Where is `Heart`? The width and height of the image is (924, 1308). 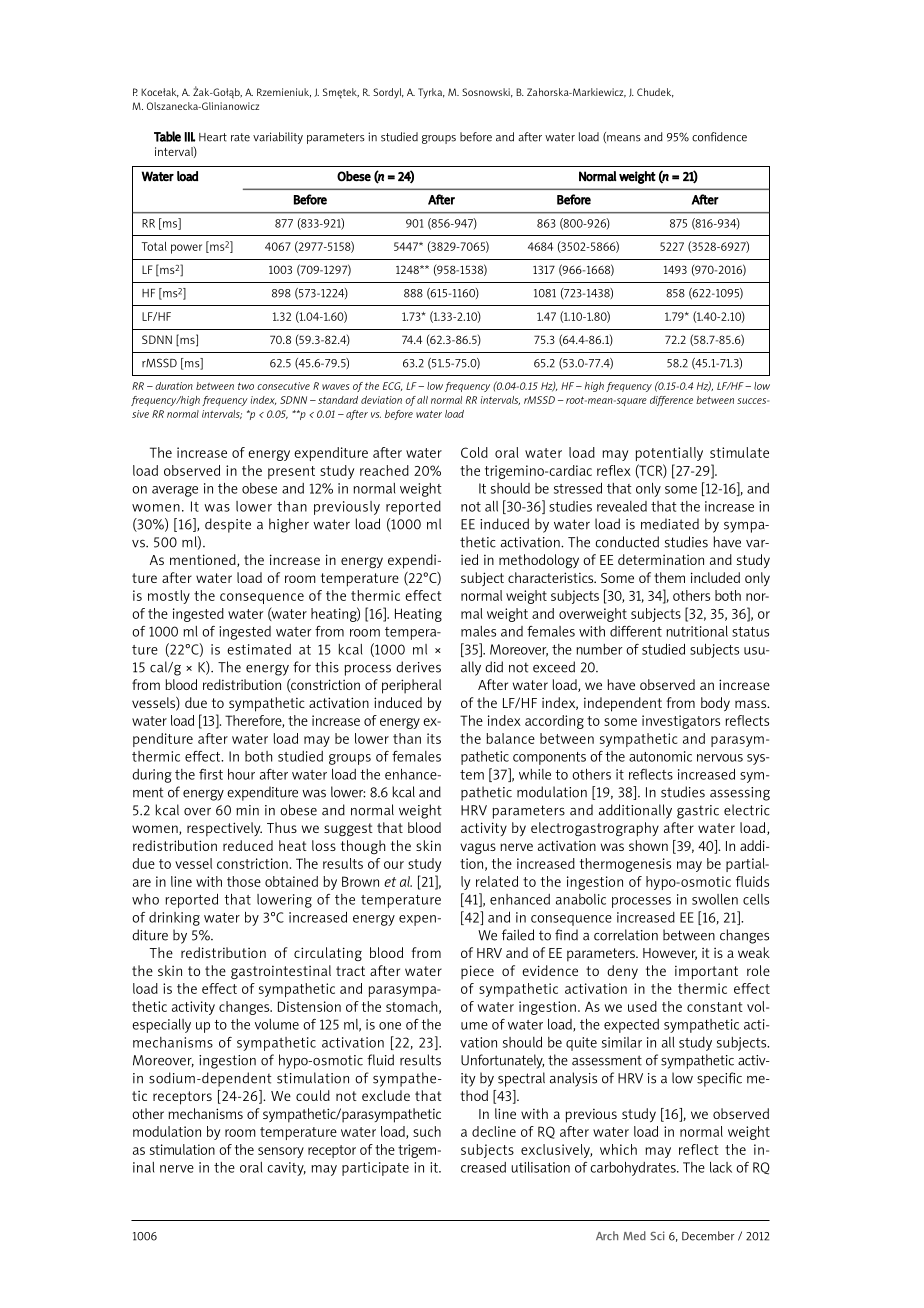 Heart is located at coordinates (213, 137).
